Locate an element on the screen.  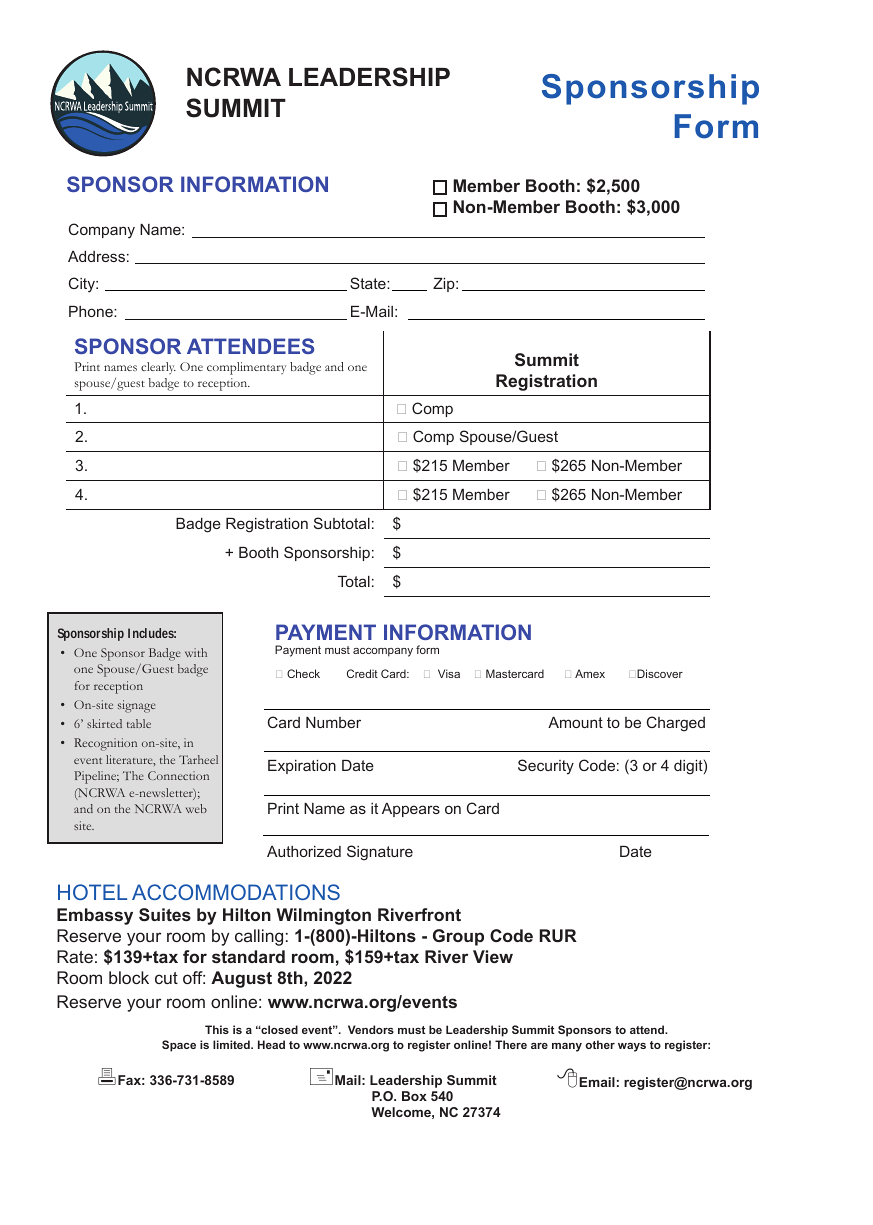
Includes is located at coordinates (152, 633).
